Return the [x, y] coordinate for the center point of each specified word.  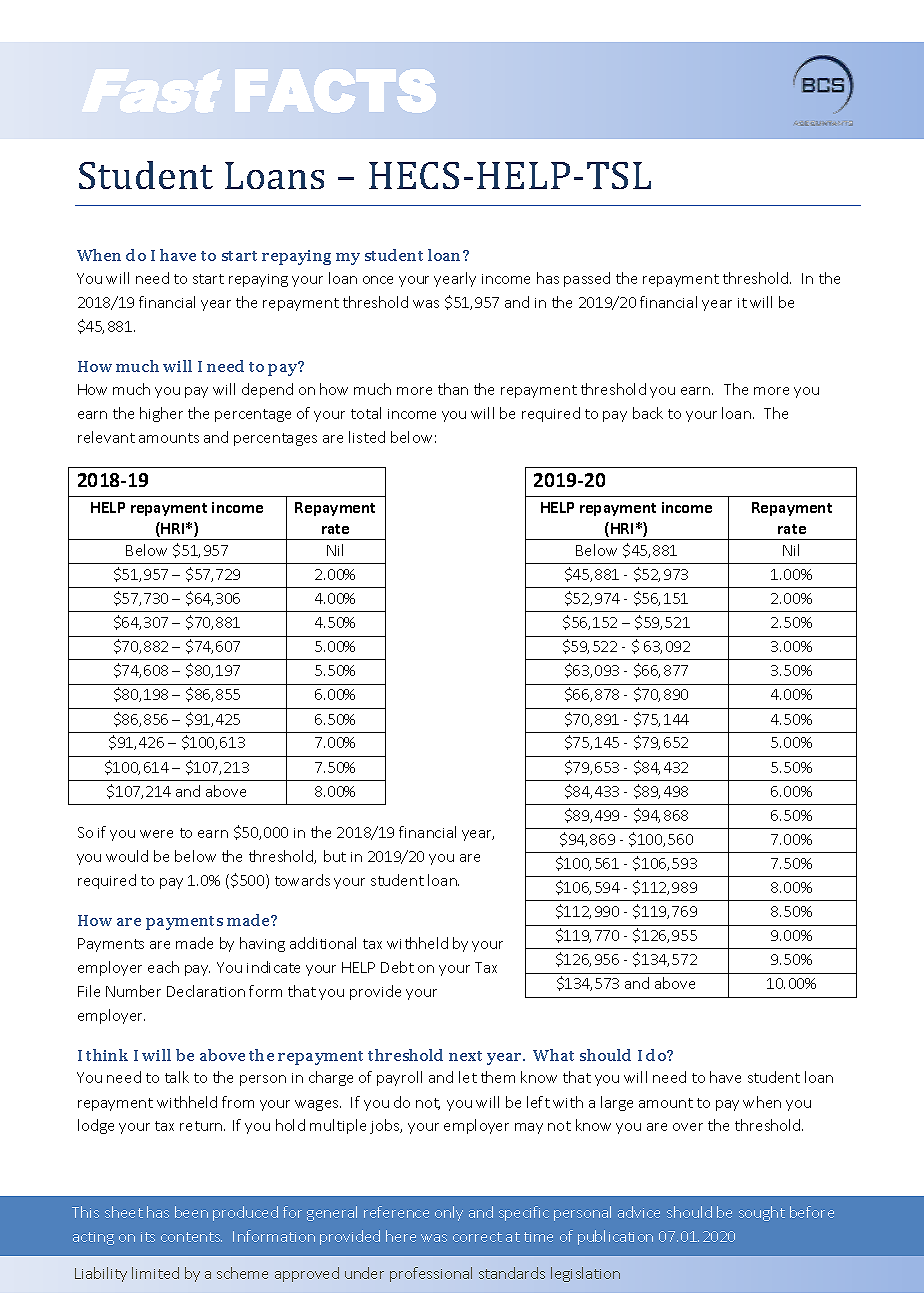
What [553, 1055]
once [378, 280]
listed [367, 437]
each [163, 967]
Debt [397, 967]
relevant [106, 437]
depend [267, 390]
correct [477, 1237]
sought [762, 1213]
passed [587, 279]
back [648, 413]
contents [191, 1237]
